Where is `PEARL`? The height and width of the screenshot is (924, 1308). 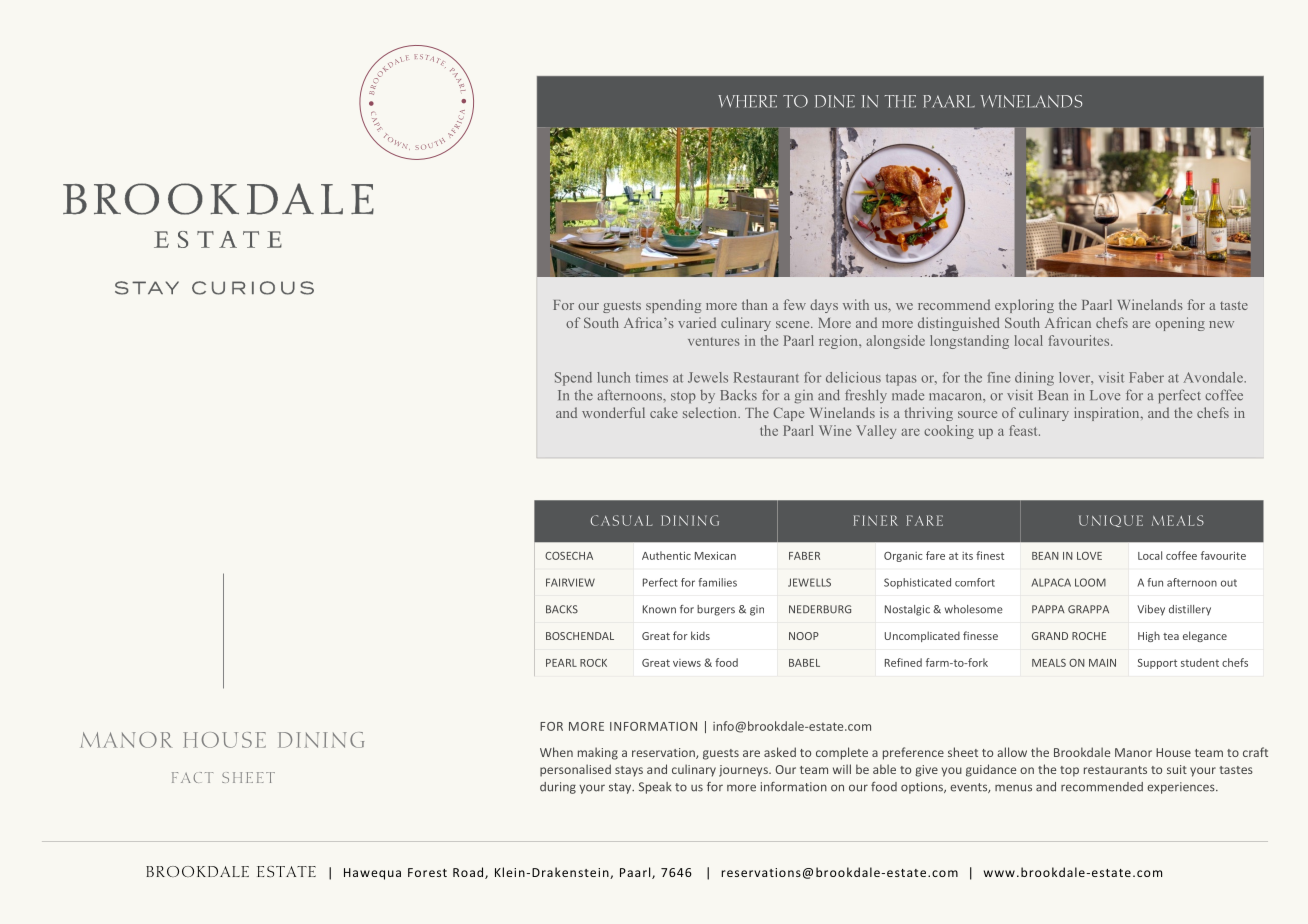
PEARL is located at coordinates (561, 663).
